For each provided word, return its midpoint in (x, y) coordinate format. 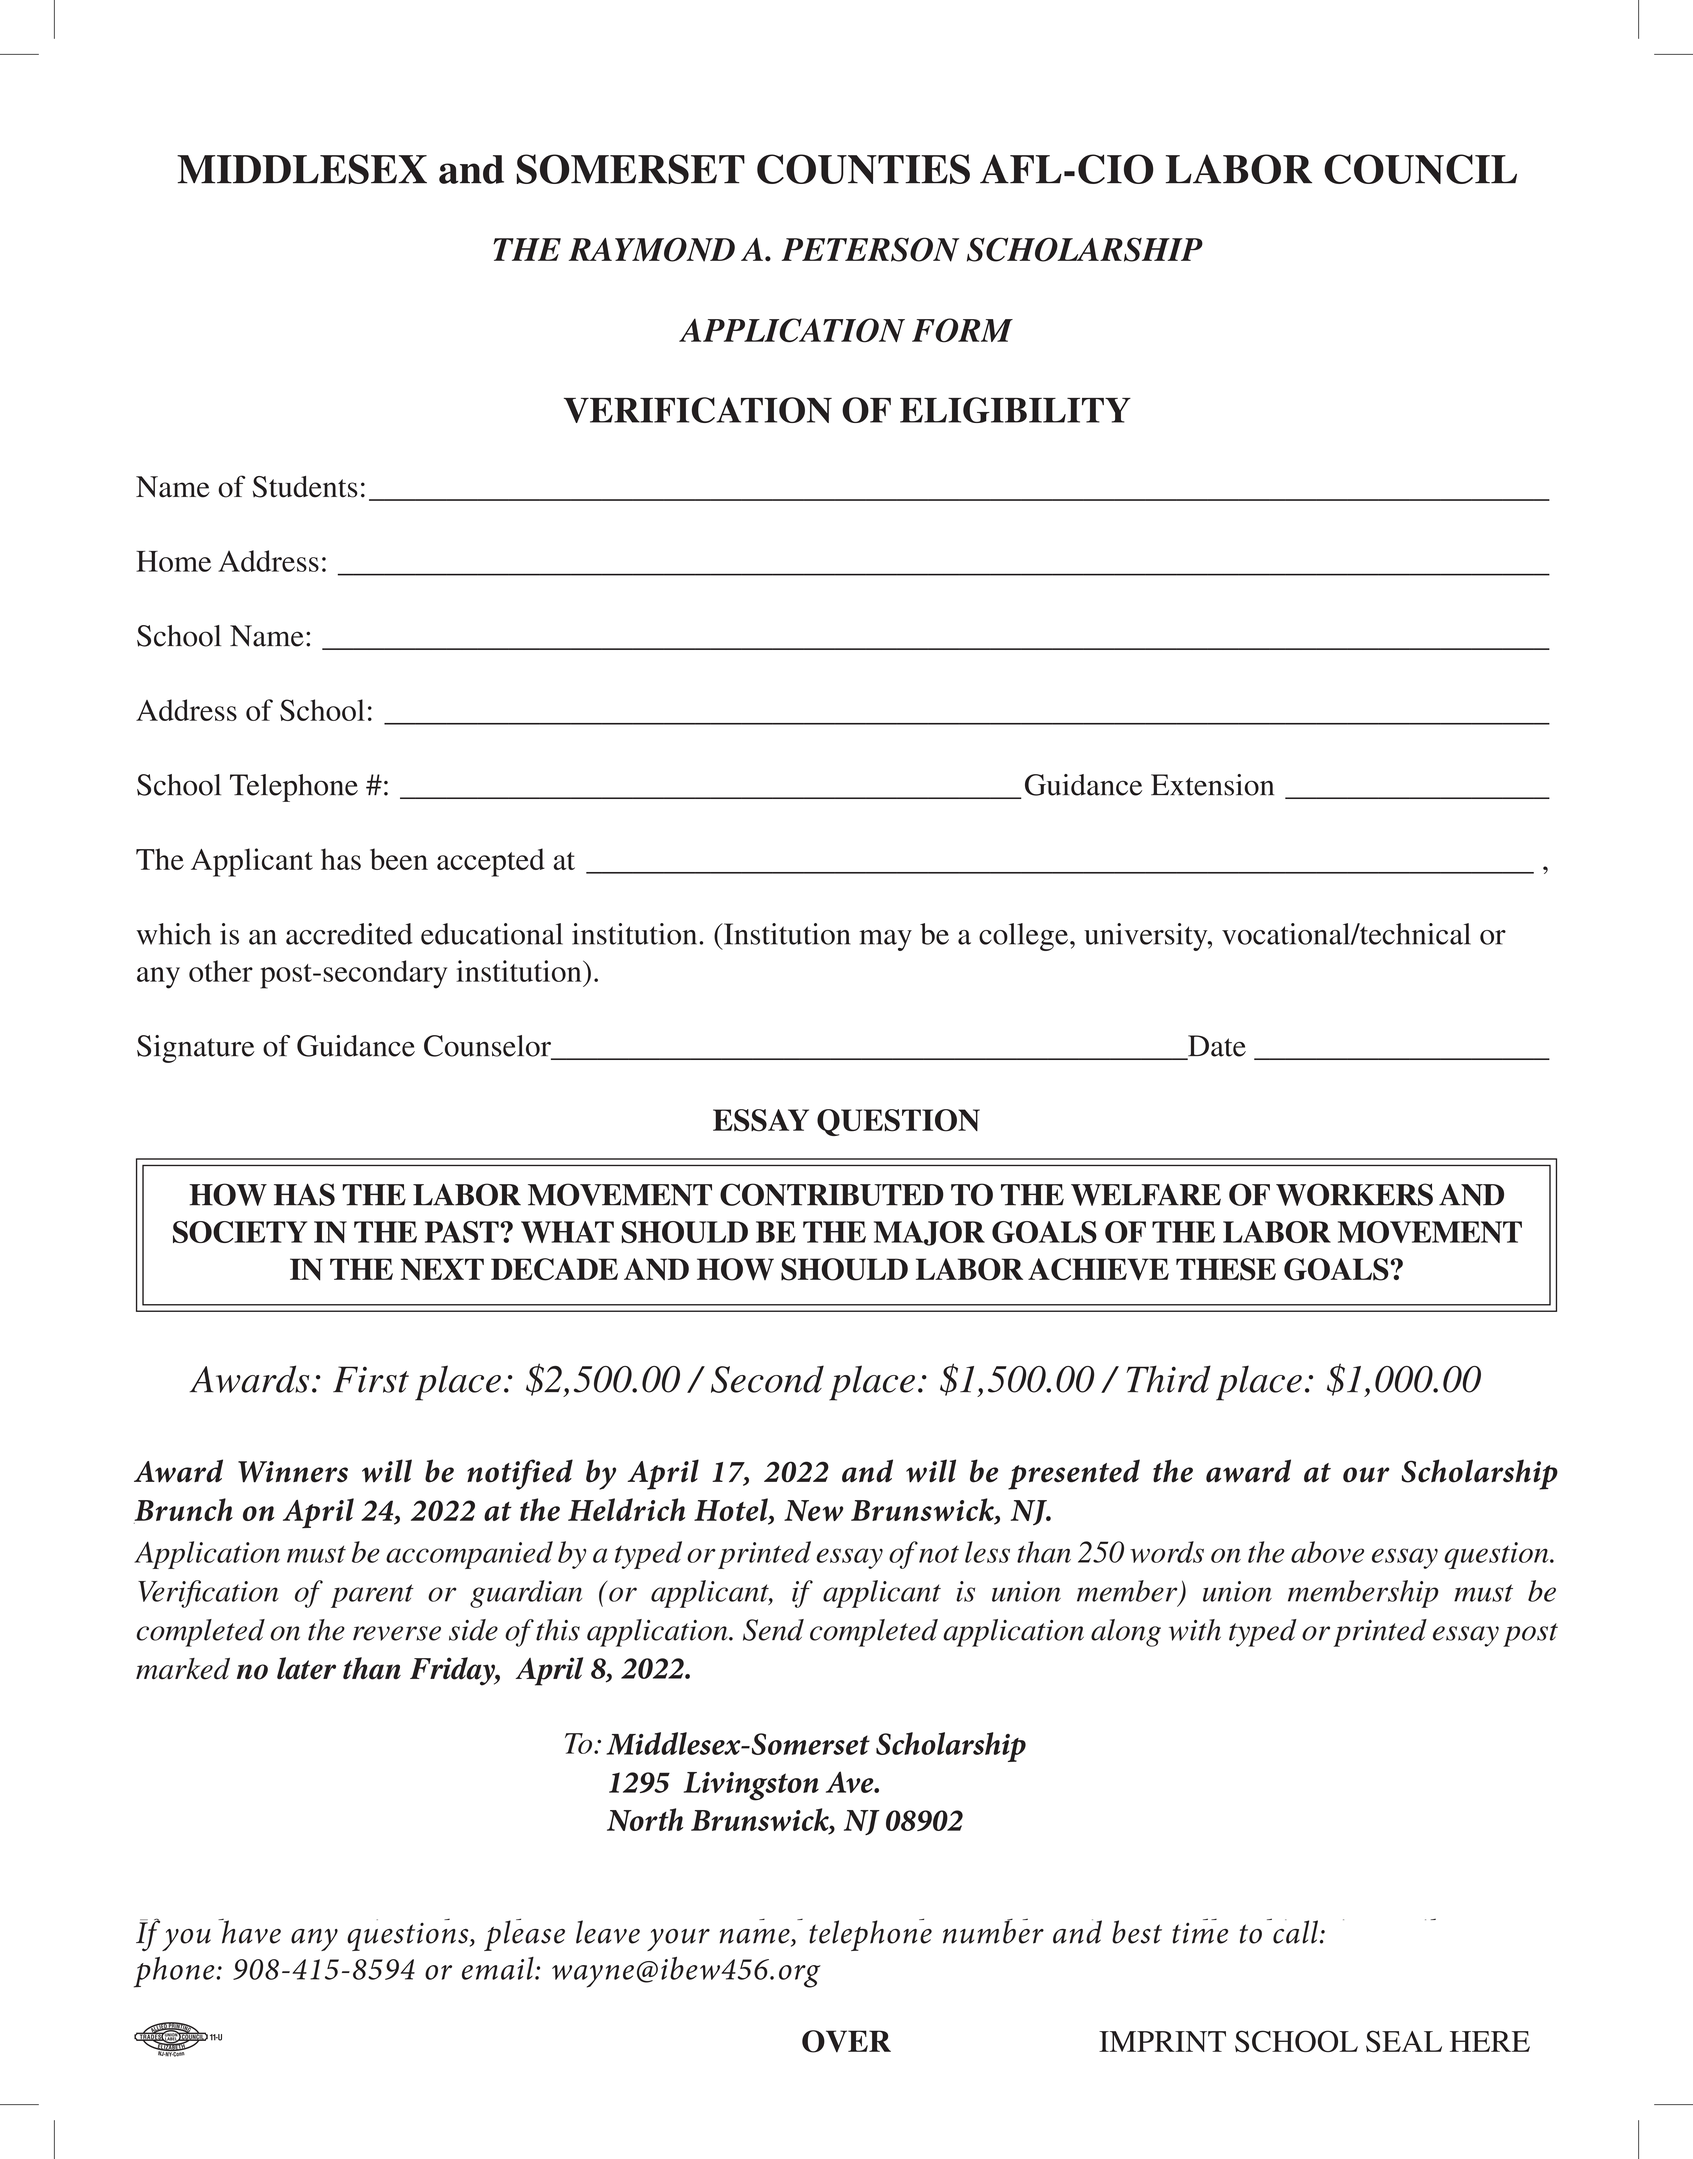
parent (372, 1596)
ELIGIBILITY (1015, 410)
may (885, 940)
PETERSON (870, 249)
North (645, 1819)
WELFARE (1146, 1195)
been (399, 859)
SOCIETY (240, 1232)
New (814, 1510)
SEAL (1404, 2041)
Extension (1212, 785)
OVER (846, 2041)
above (1327, 1552)
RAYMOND (652, 249)
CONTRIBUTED (832, 1194)
